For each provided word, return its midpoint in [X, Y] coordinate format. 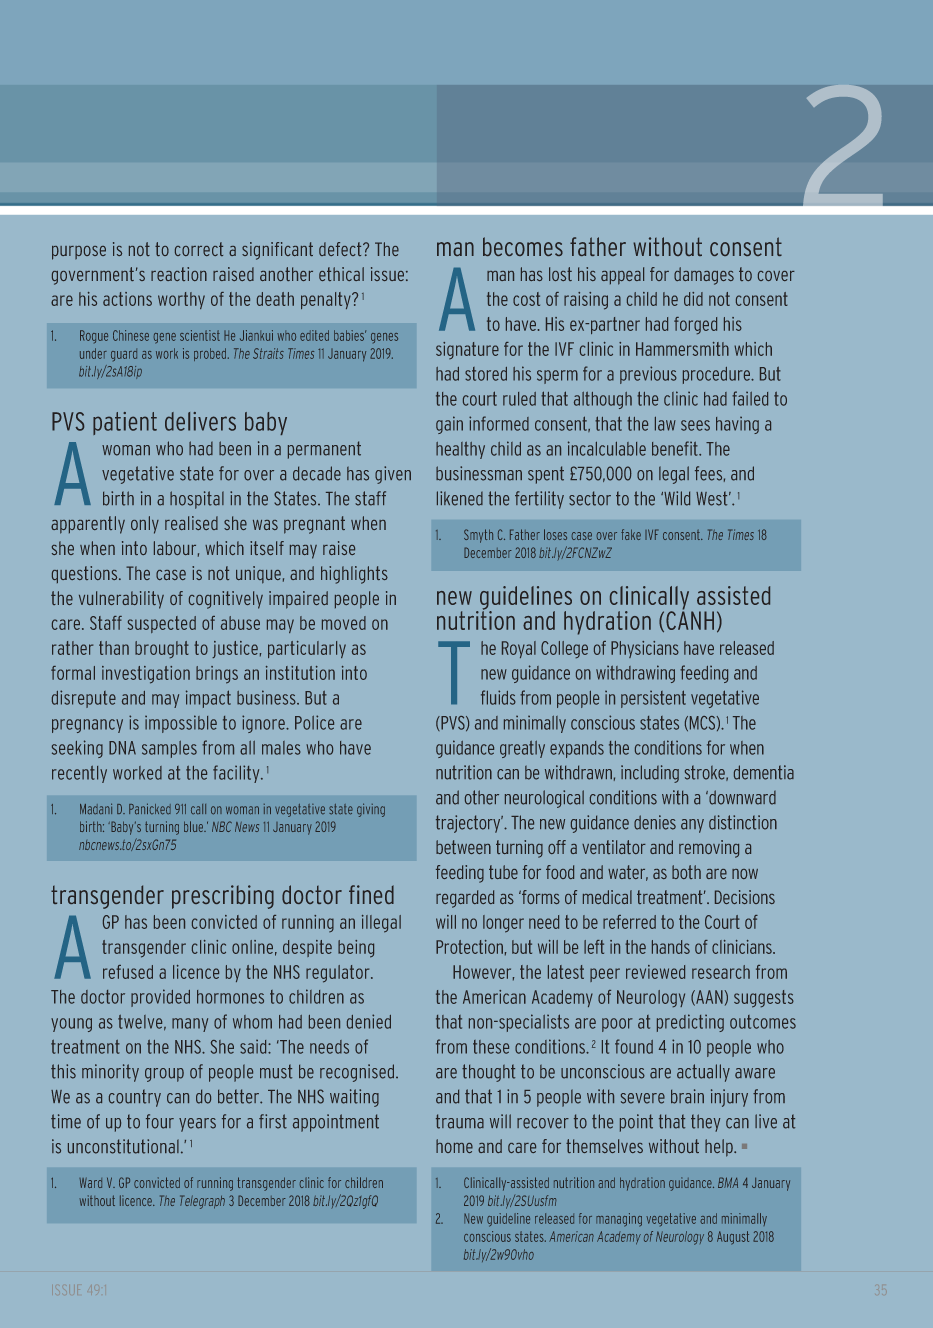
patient [125, 423]
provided [160, 998]
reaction [179, 274]
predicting [690, 1023]
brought [162, 649]
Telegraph [202, 1202]
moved [344, 623]
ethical [341, 274]
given [393, 475]
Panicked [150, 809]
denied [369, 1021]
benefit [676, 448]
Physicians [645, 649]
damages [704, 276]
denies [655, 822]
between [463, 847]
